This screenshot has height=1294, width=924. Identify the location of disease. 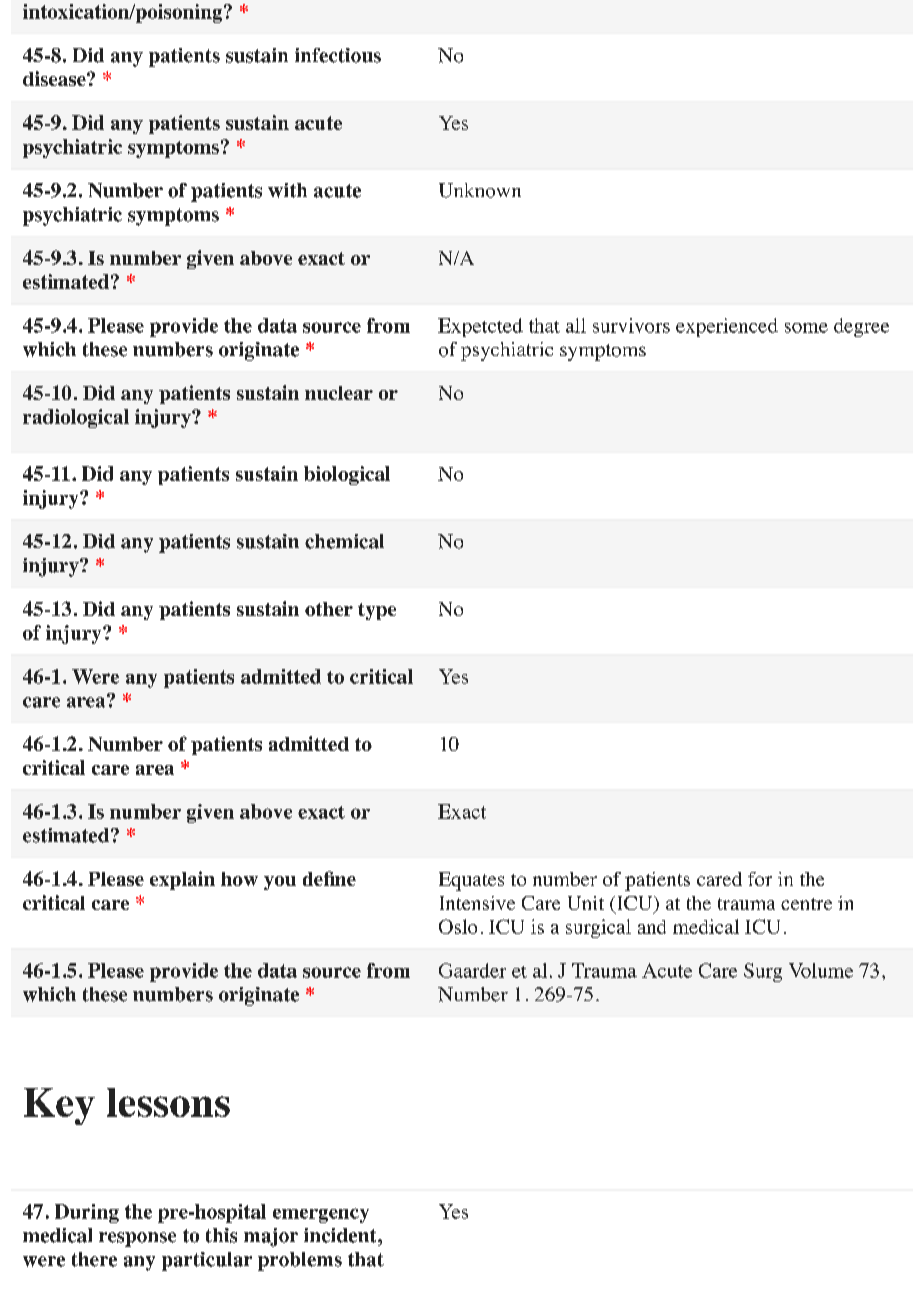
(55, 78).
